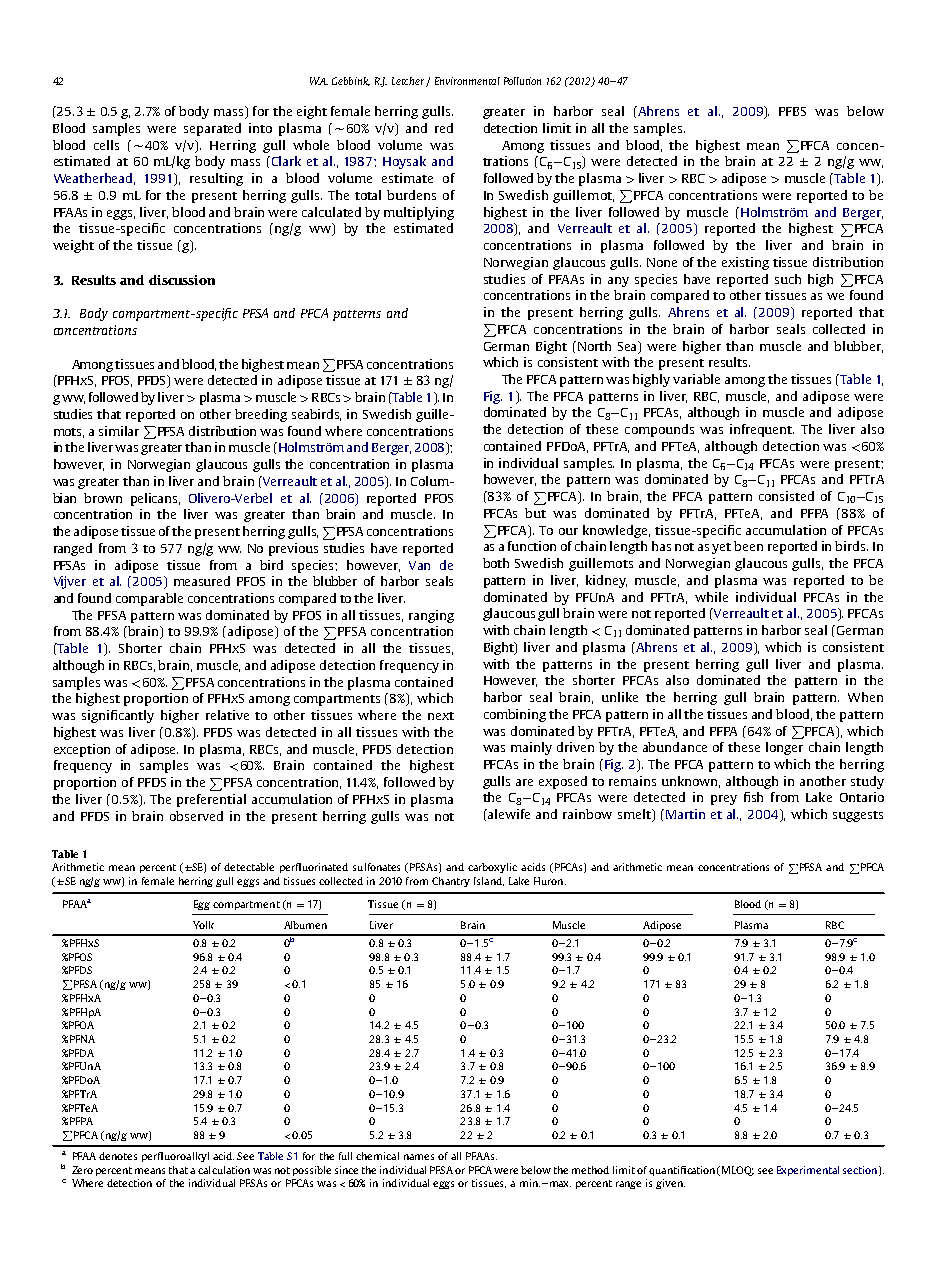  I want to click on separated, so click(212, 129).
